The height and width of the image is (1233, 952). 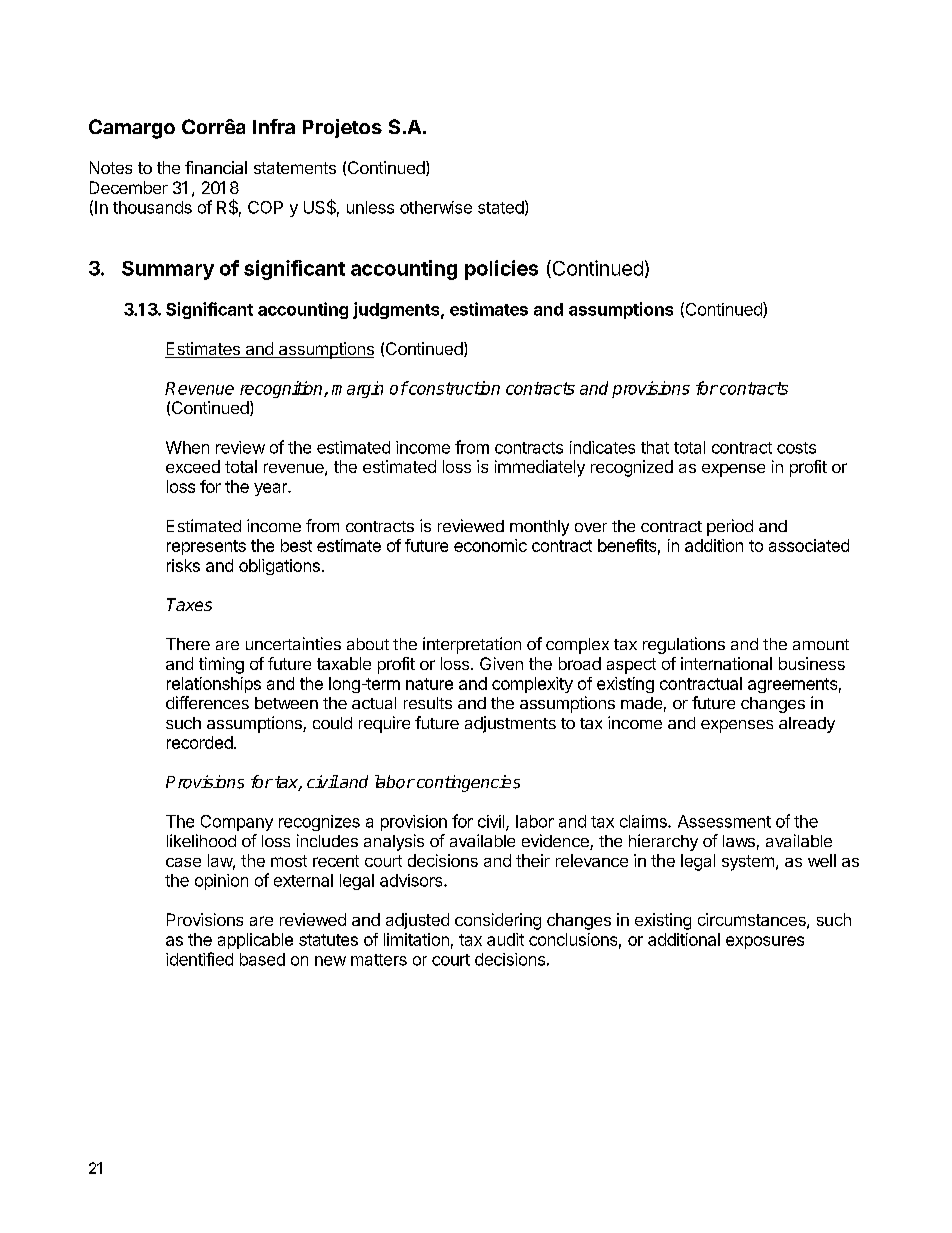 I want to click on recorded, so click(x=200, y=742).
